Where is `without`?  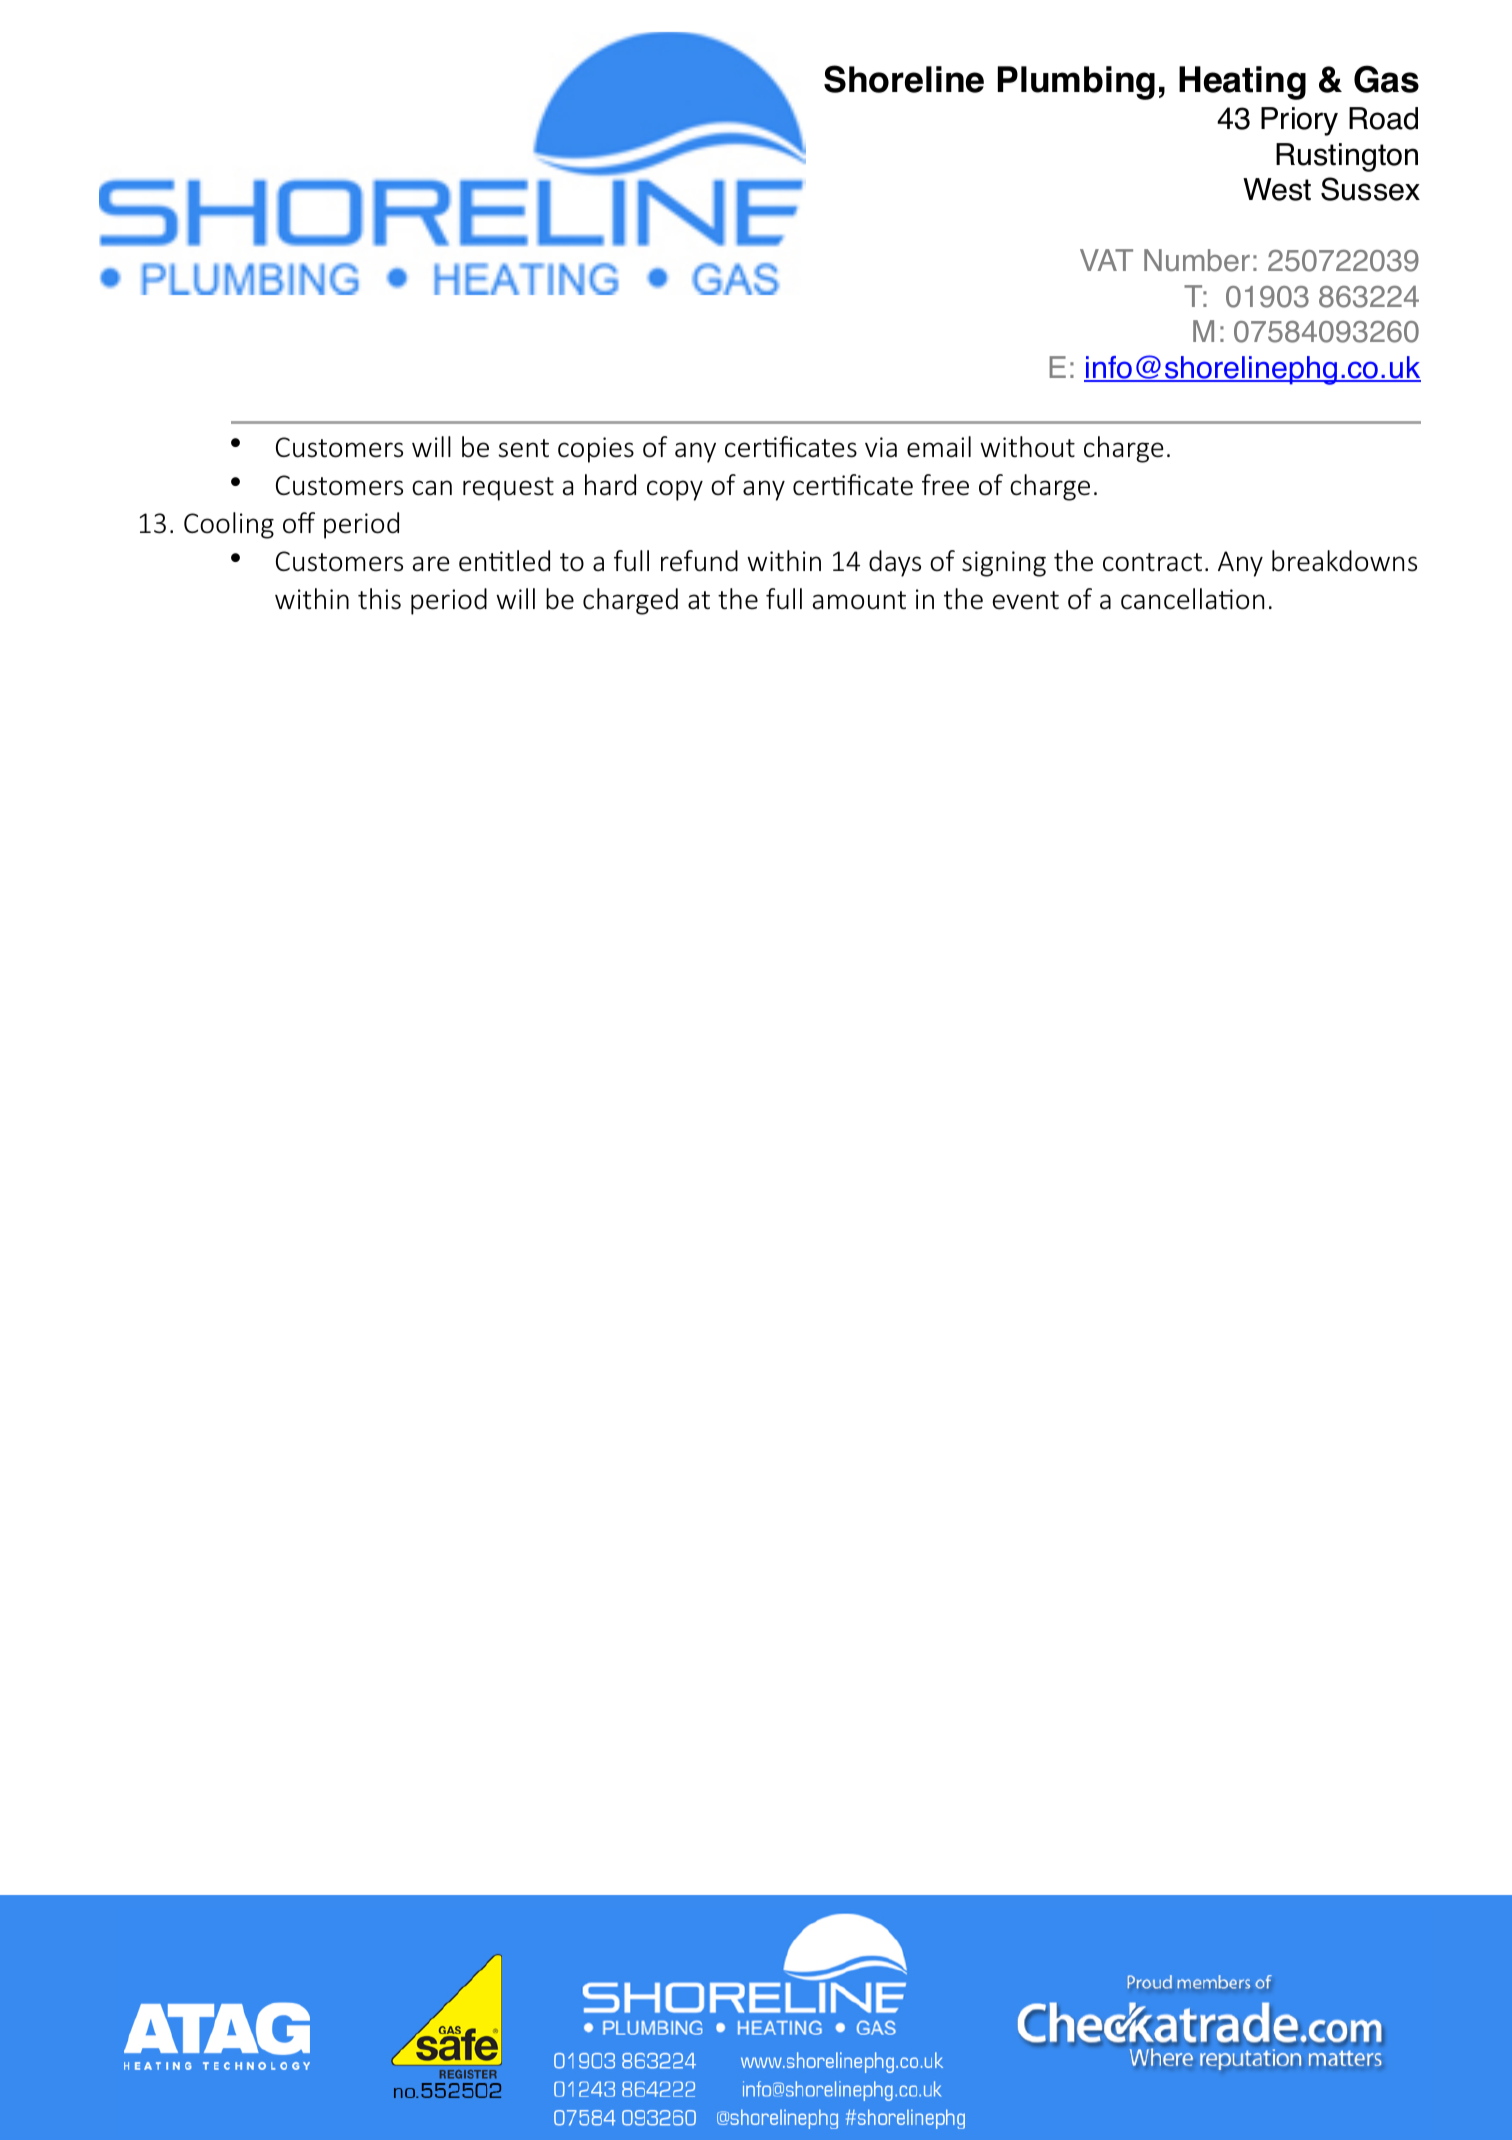 without is located at coordinates (1027, 447).
